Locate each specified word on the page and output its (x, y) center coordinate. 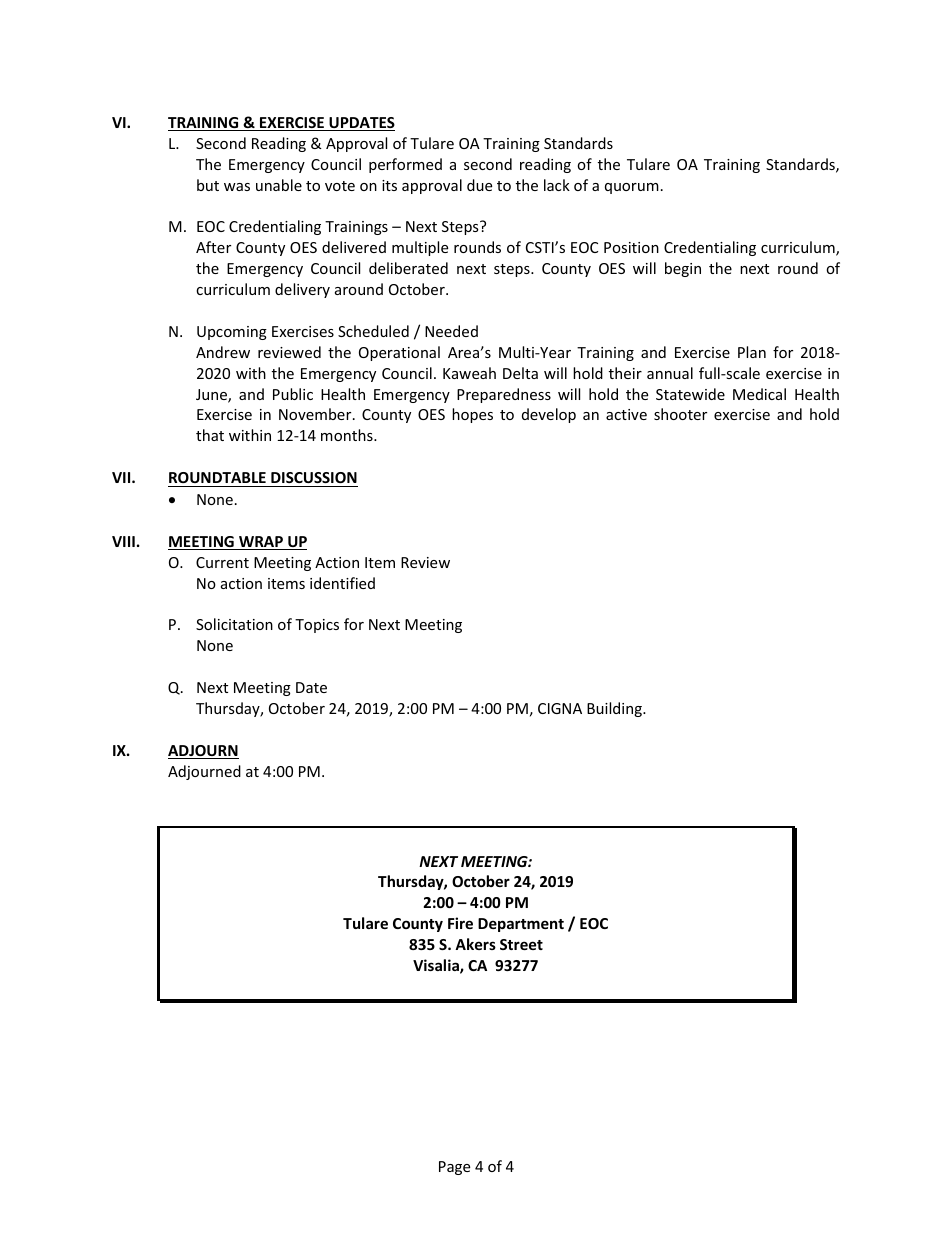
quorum (632, 188)
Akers (475, 944)
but (208, 185)
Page (454, 1168)
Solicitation (234, 624)
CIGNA (560, 708)
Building (615, 709)
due (479, 185)
